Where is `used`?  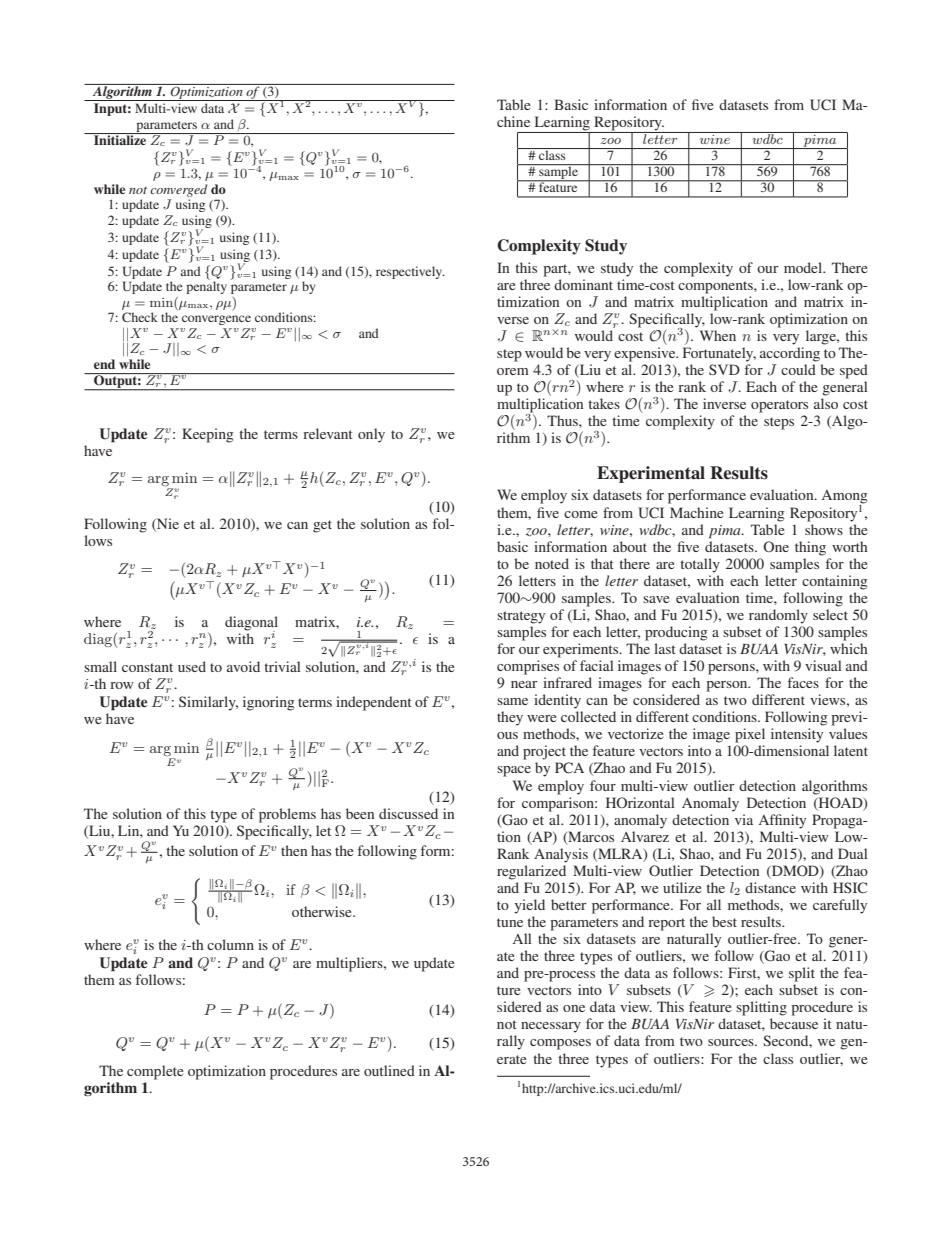 used is located at coordinates (192, 666).
